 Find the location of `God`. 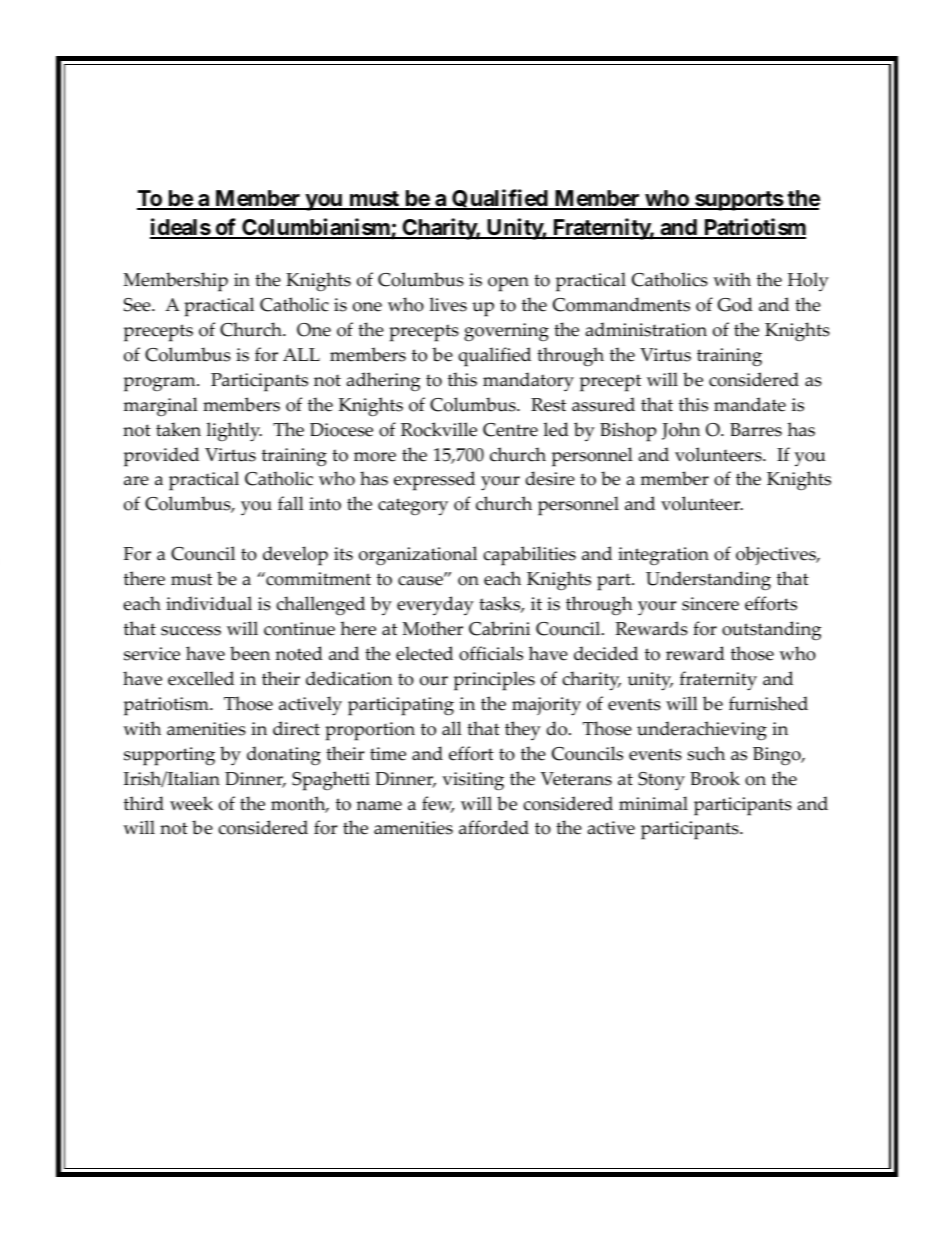

God is located at coordinates (735, 304).
